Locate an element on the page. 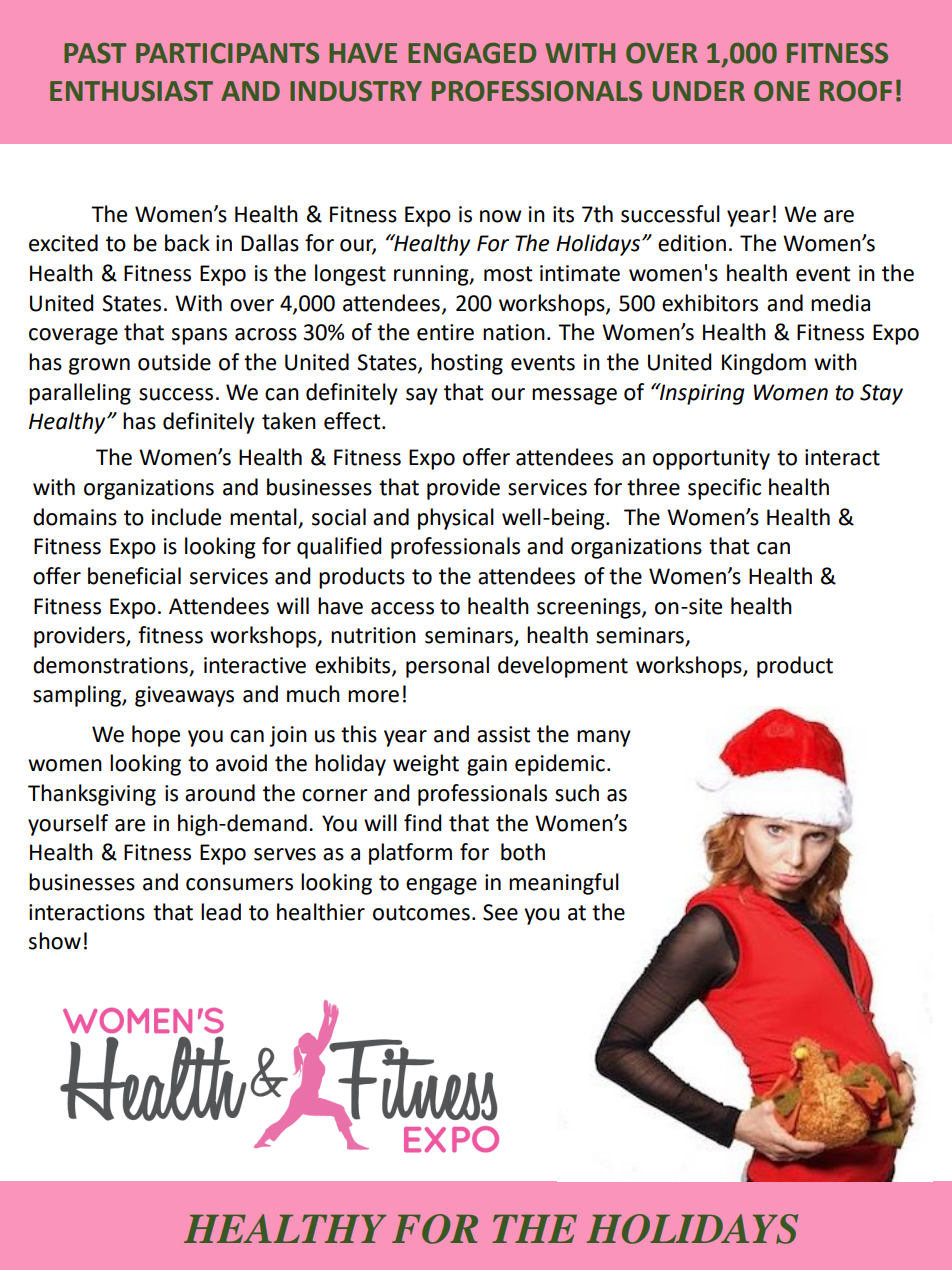 The image size is (952, 1270). personal is located at coordinates (447, 667).
